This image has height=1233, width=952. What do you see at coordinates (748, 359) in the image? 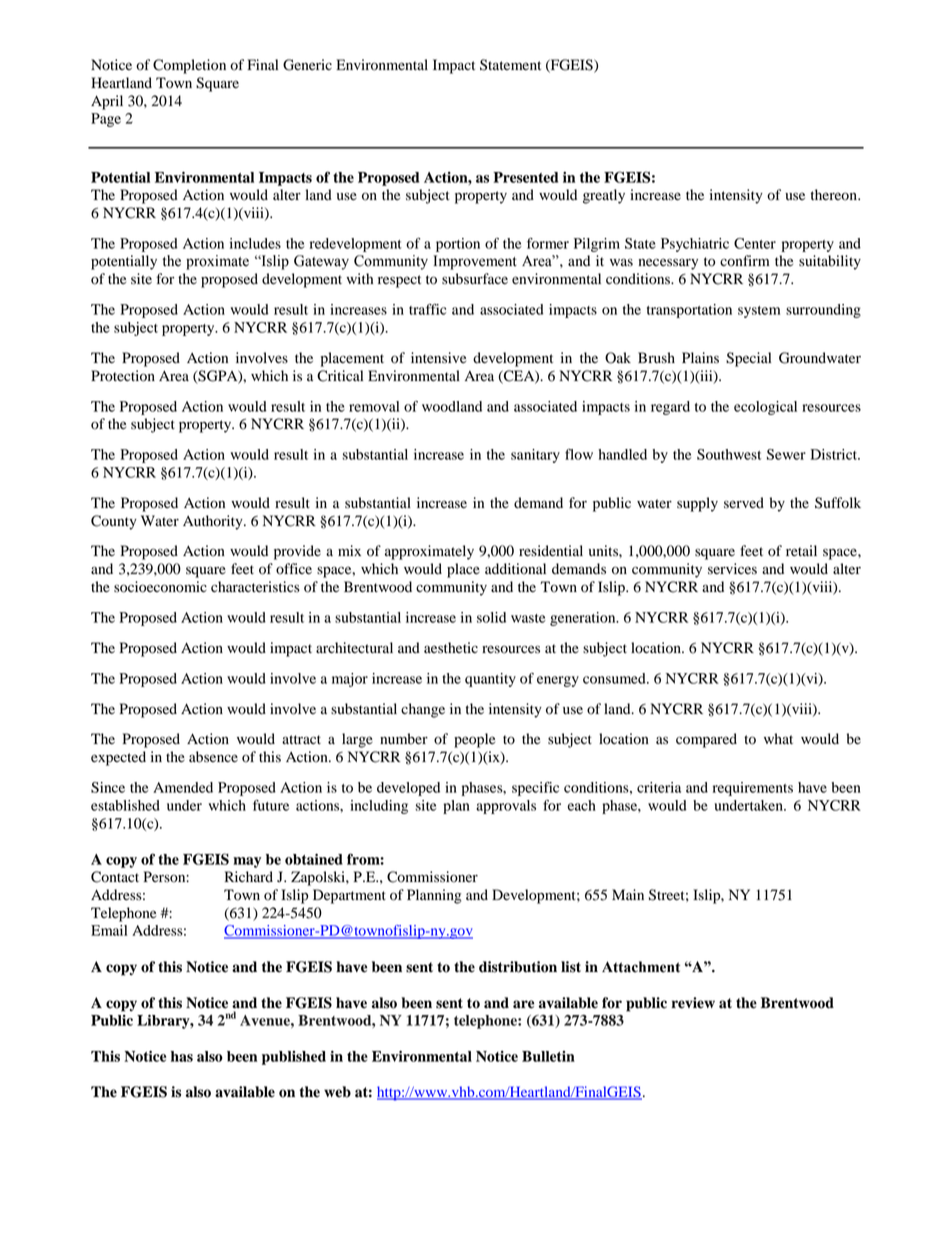
I see `Special` at bounding box center [748, 359].
